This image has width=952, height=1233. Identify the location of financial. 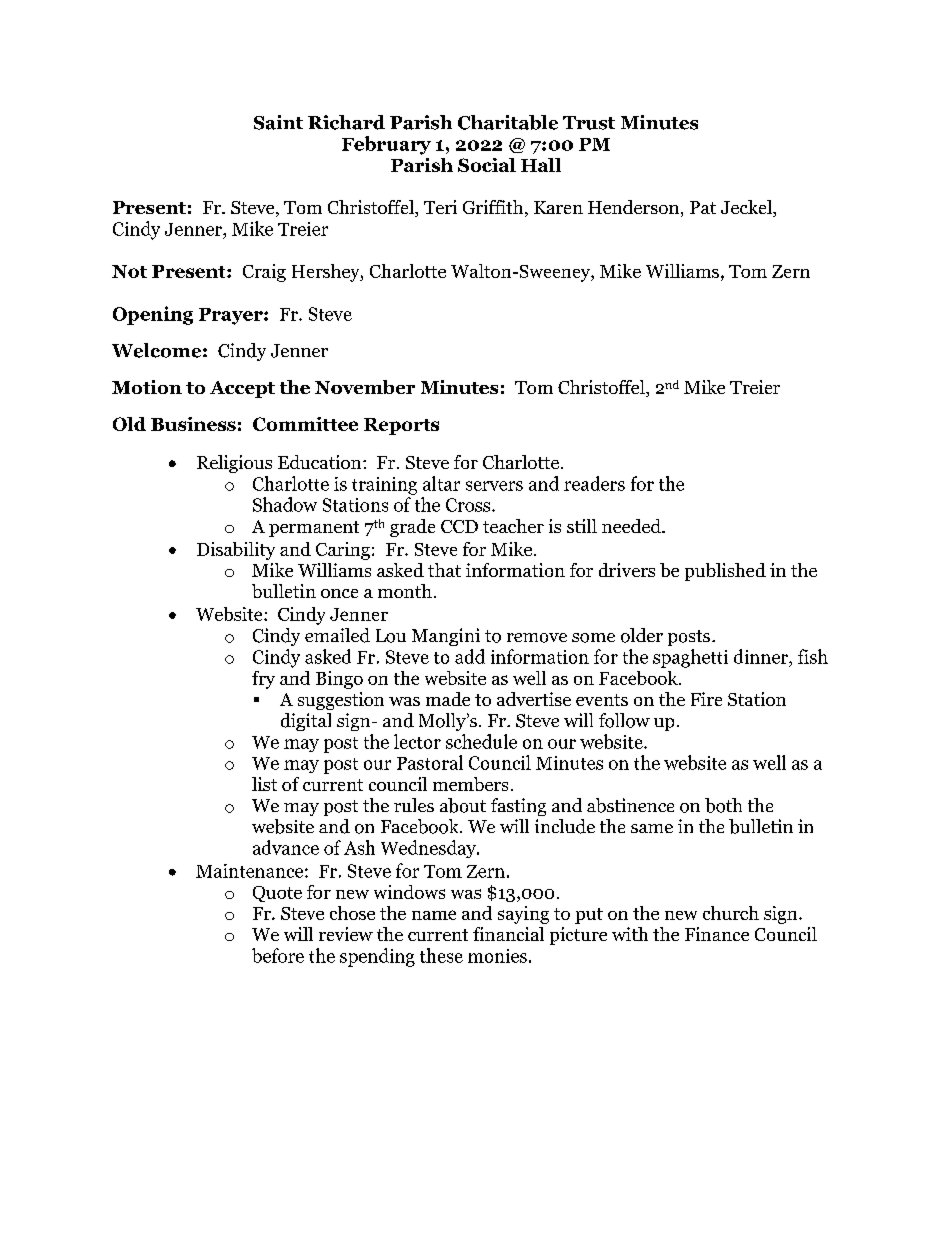
(508, 934).
